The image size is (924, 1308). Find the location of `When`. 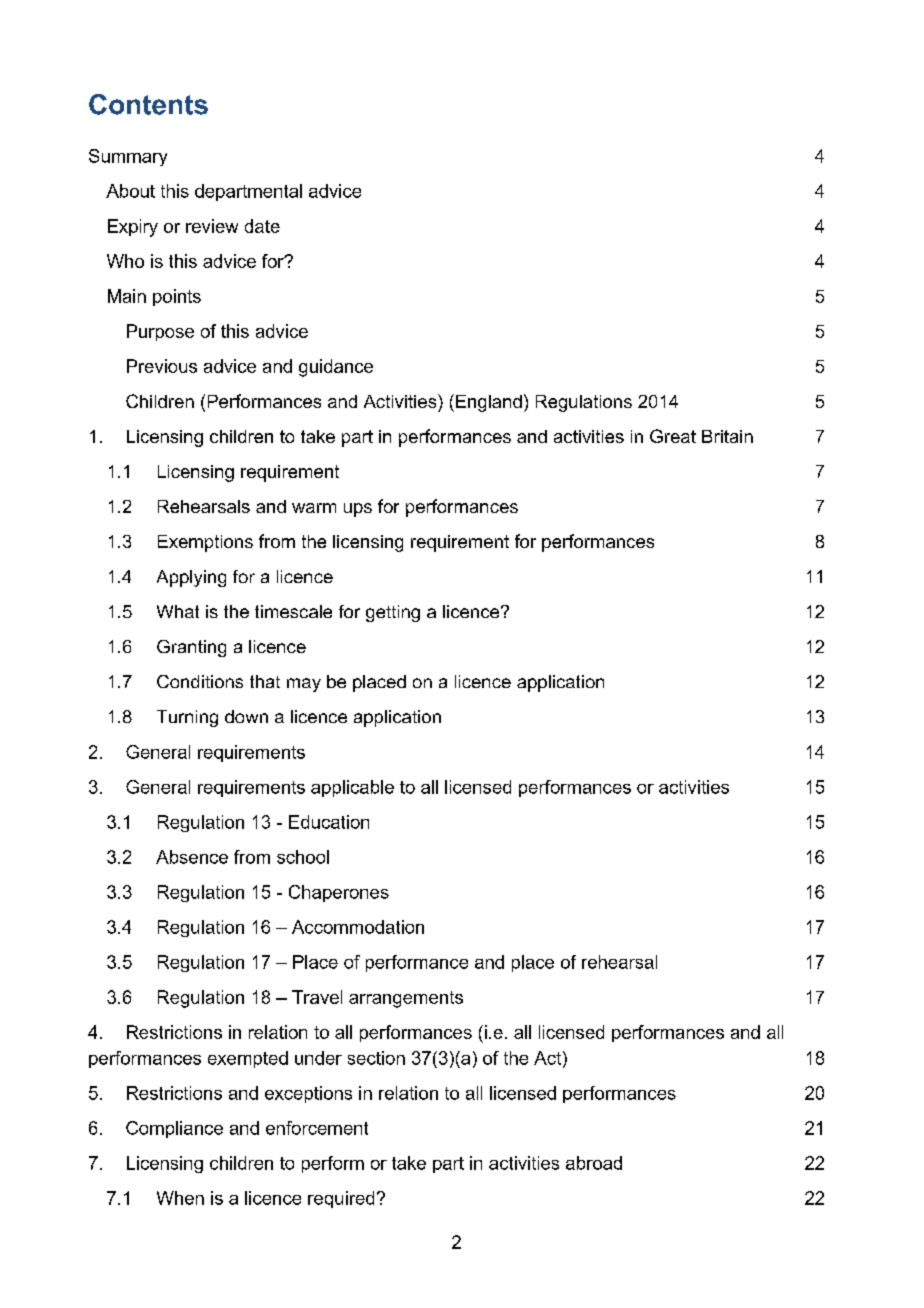

When is located at coordinates (180, 1198).
